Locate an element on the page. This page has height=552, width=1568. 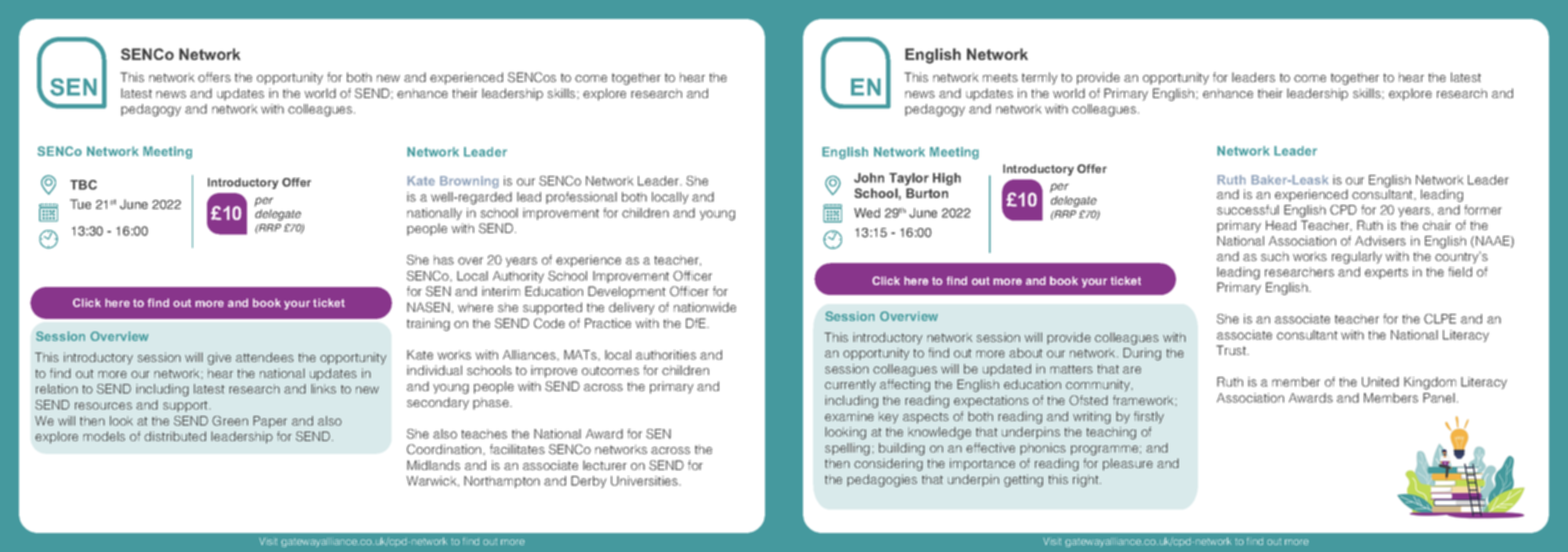
Head is located at coordinates (1281, 225).
